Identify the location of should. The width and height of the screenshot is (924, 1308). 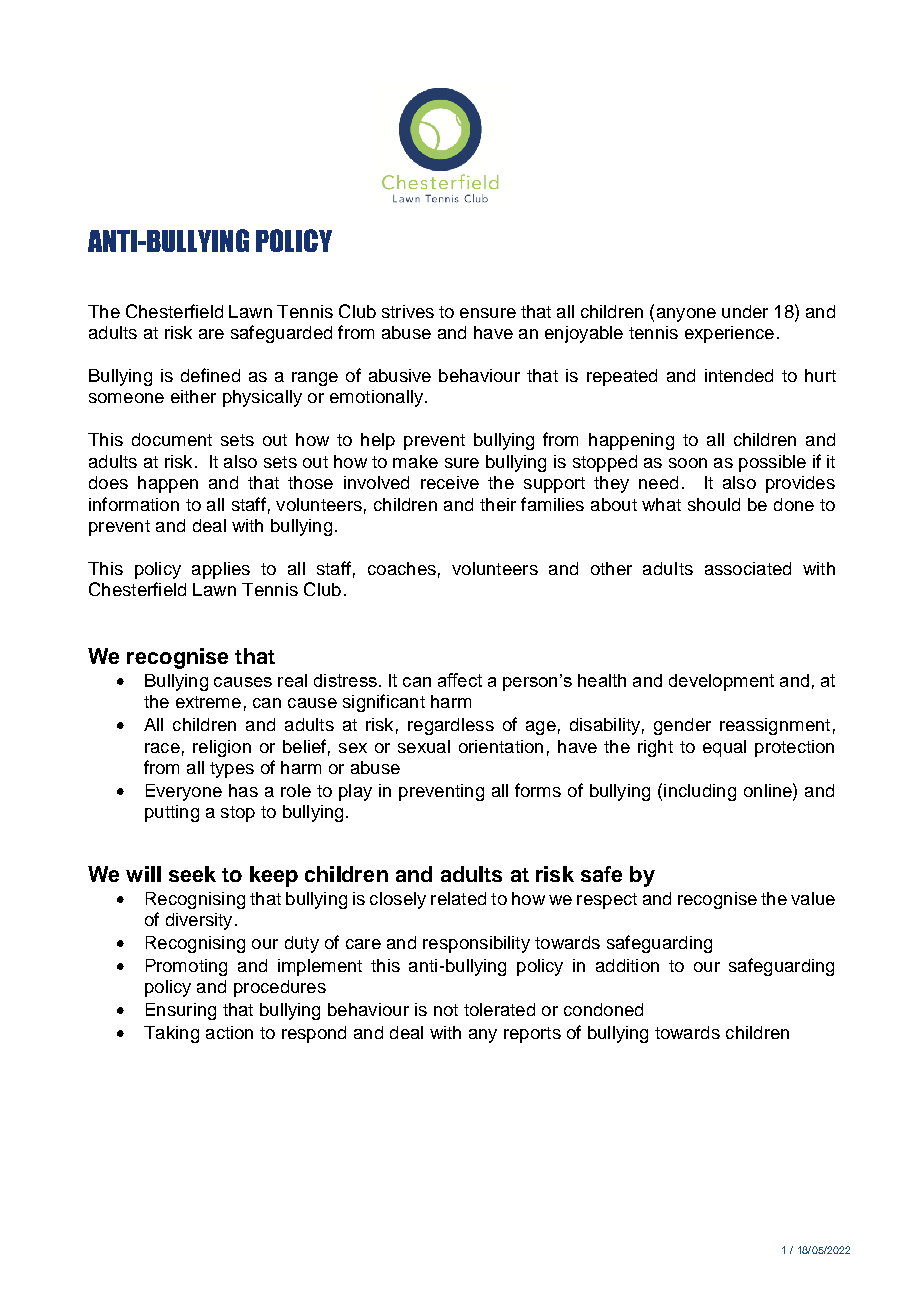
(714, 504).
